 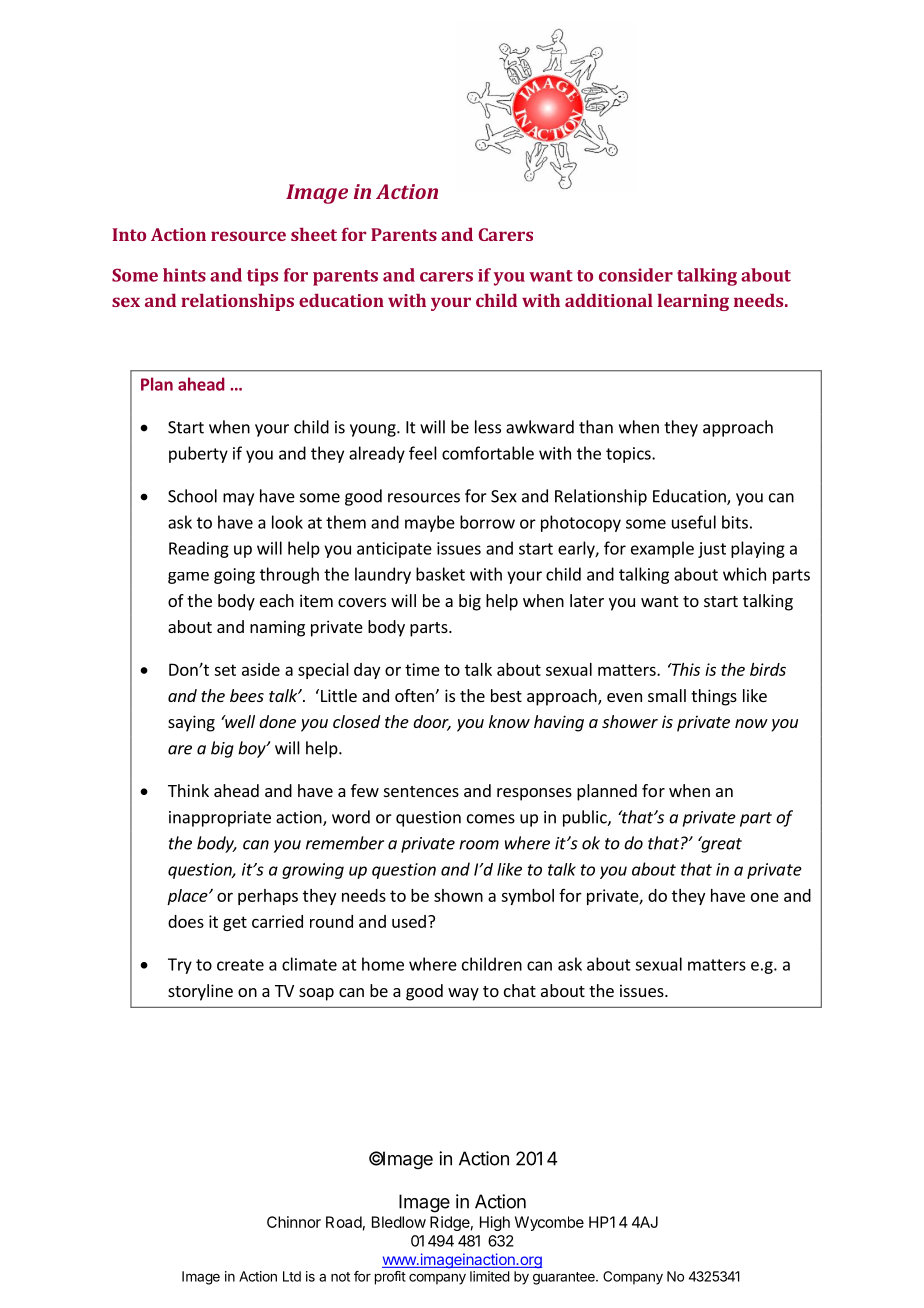 What do you see at coordinates (292, 1276) in the screenshot?
I see `Ltd` at bounding box center [292, 1276].
